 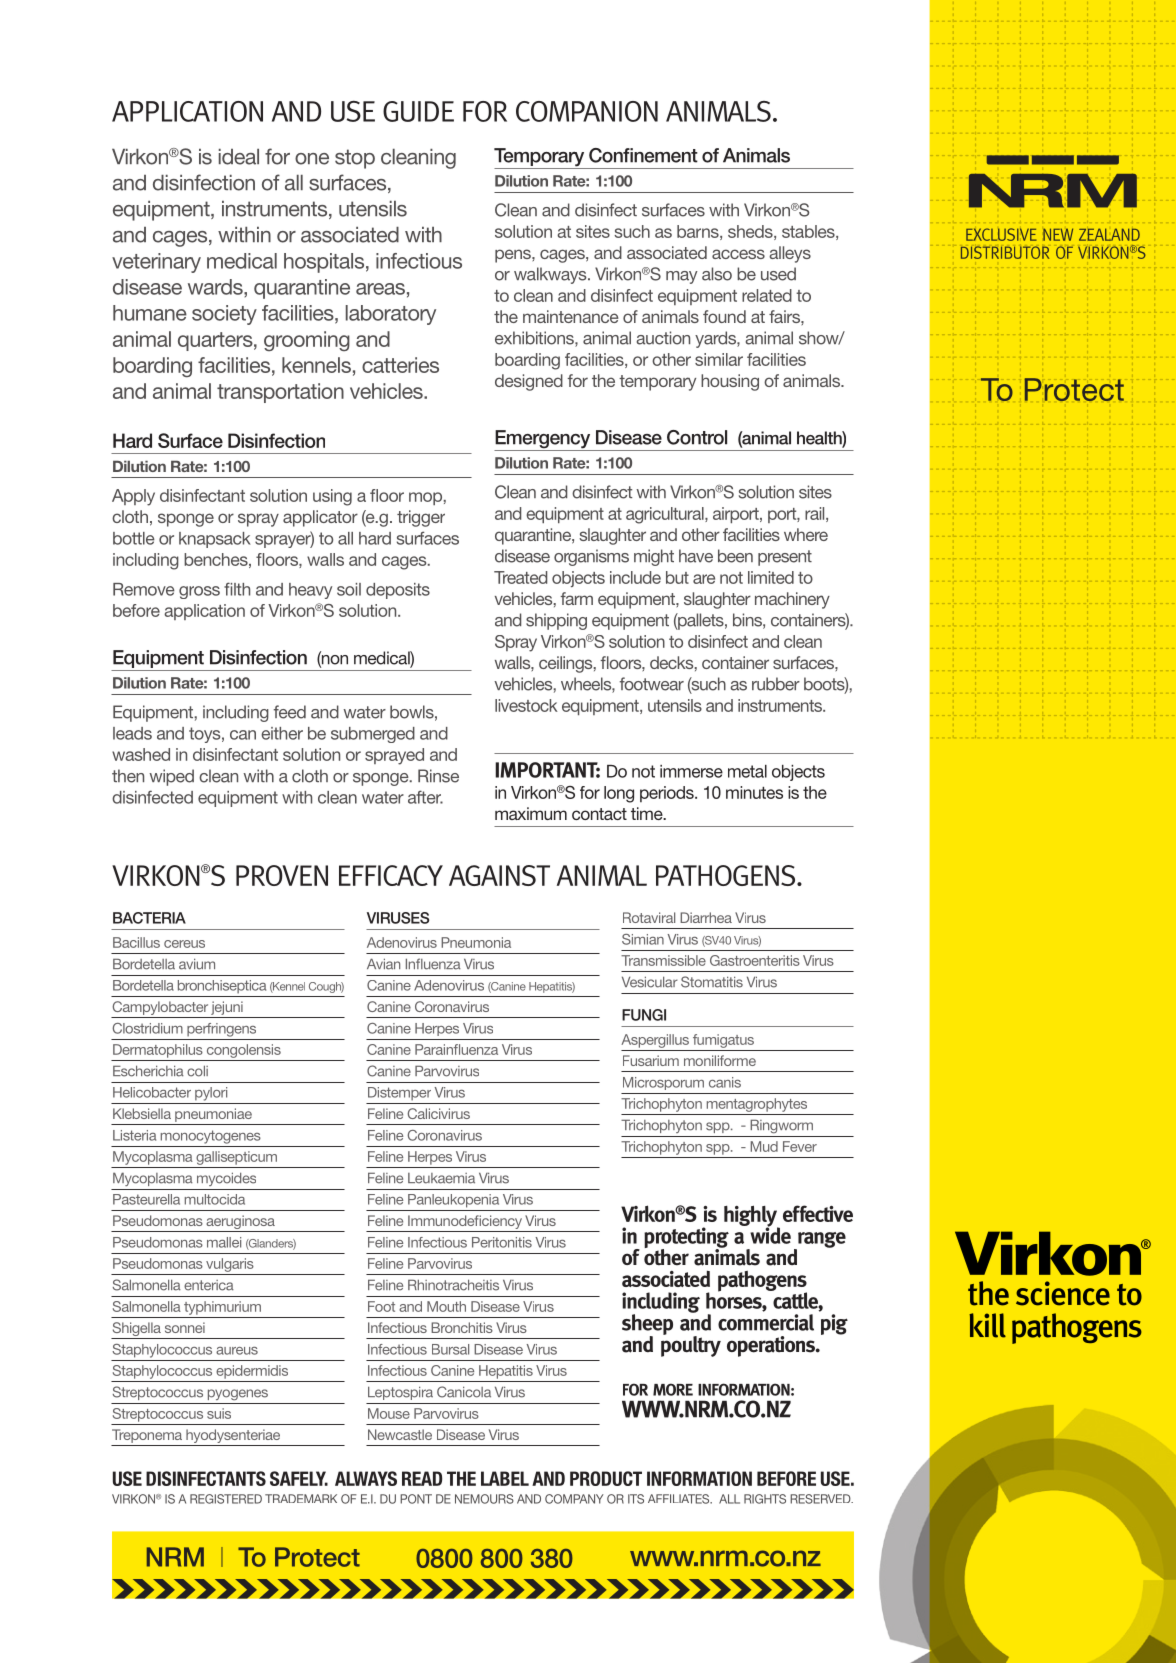 I want to click on Fever, so click(x=800, y=1146).
